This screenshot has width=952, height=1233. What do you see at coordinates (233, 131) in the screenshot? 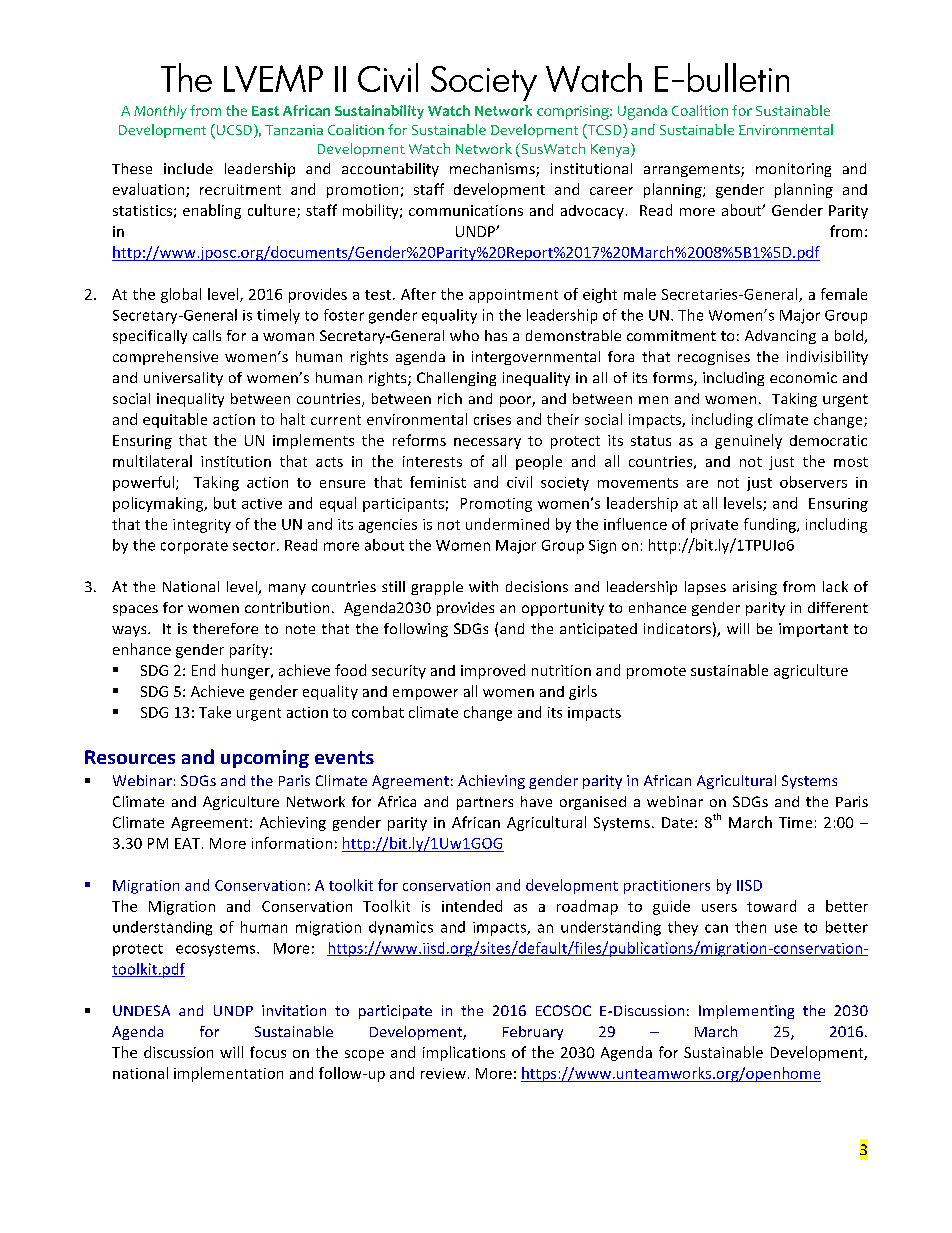
I see `UCSD` at bounding box center [233, 131].
